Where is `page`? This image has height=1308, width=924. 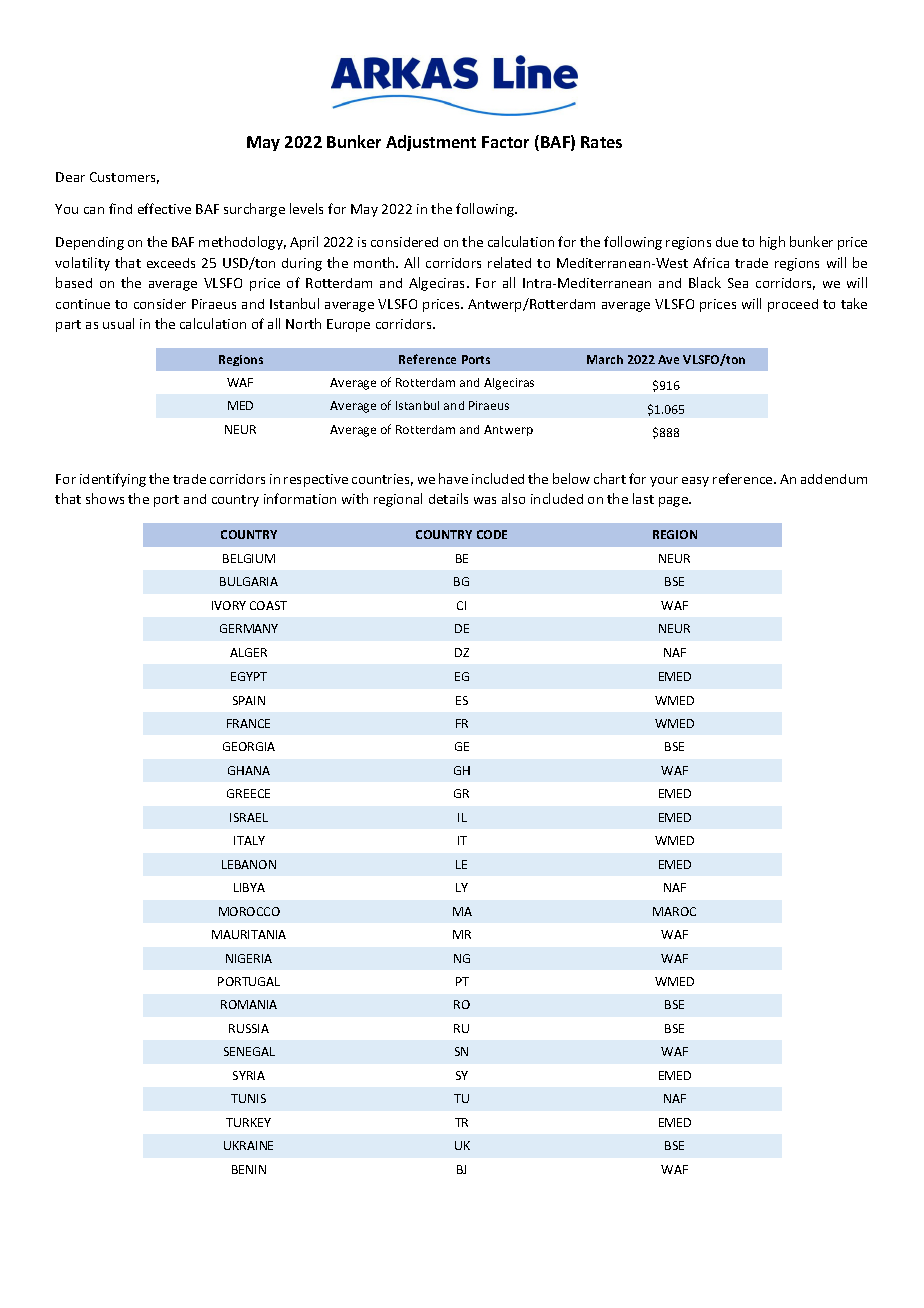
page is located at coordinates (675, 502).
